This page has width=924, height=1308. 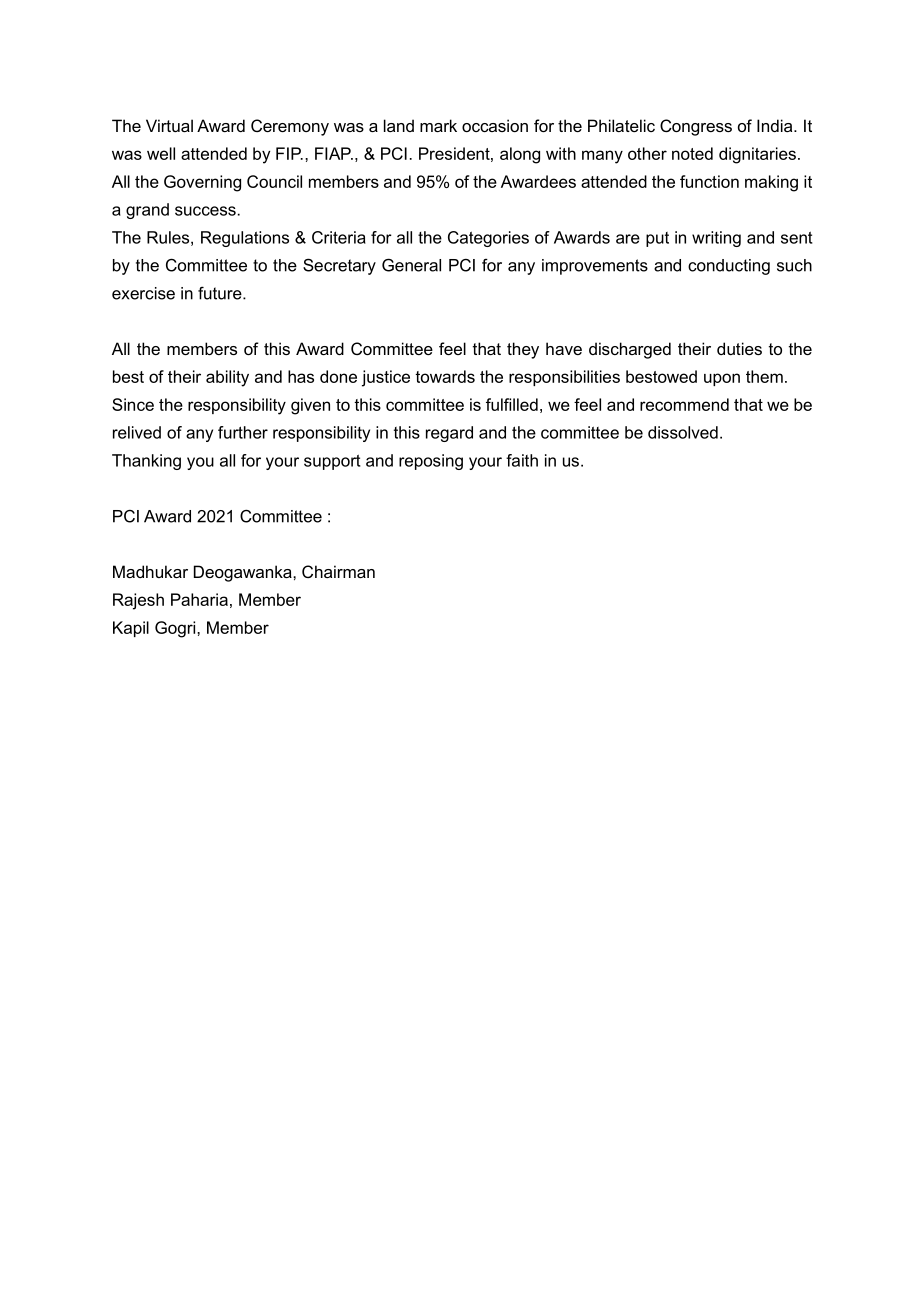 I want to click on dissolved, so click(x=683, y=432).
